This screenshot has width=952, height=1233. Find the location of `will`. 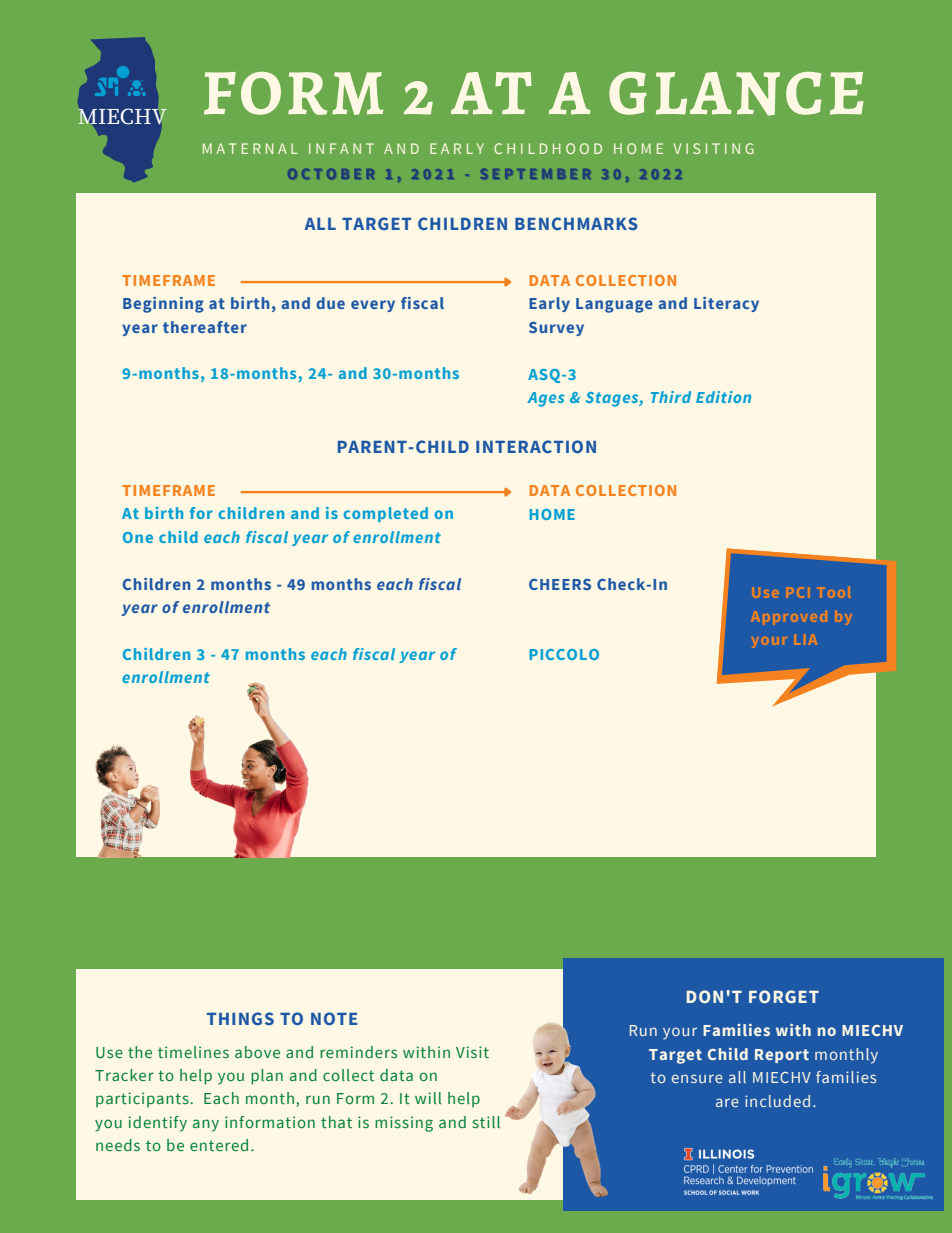

will is located at coordinates (428, 1098).
